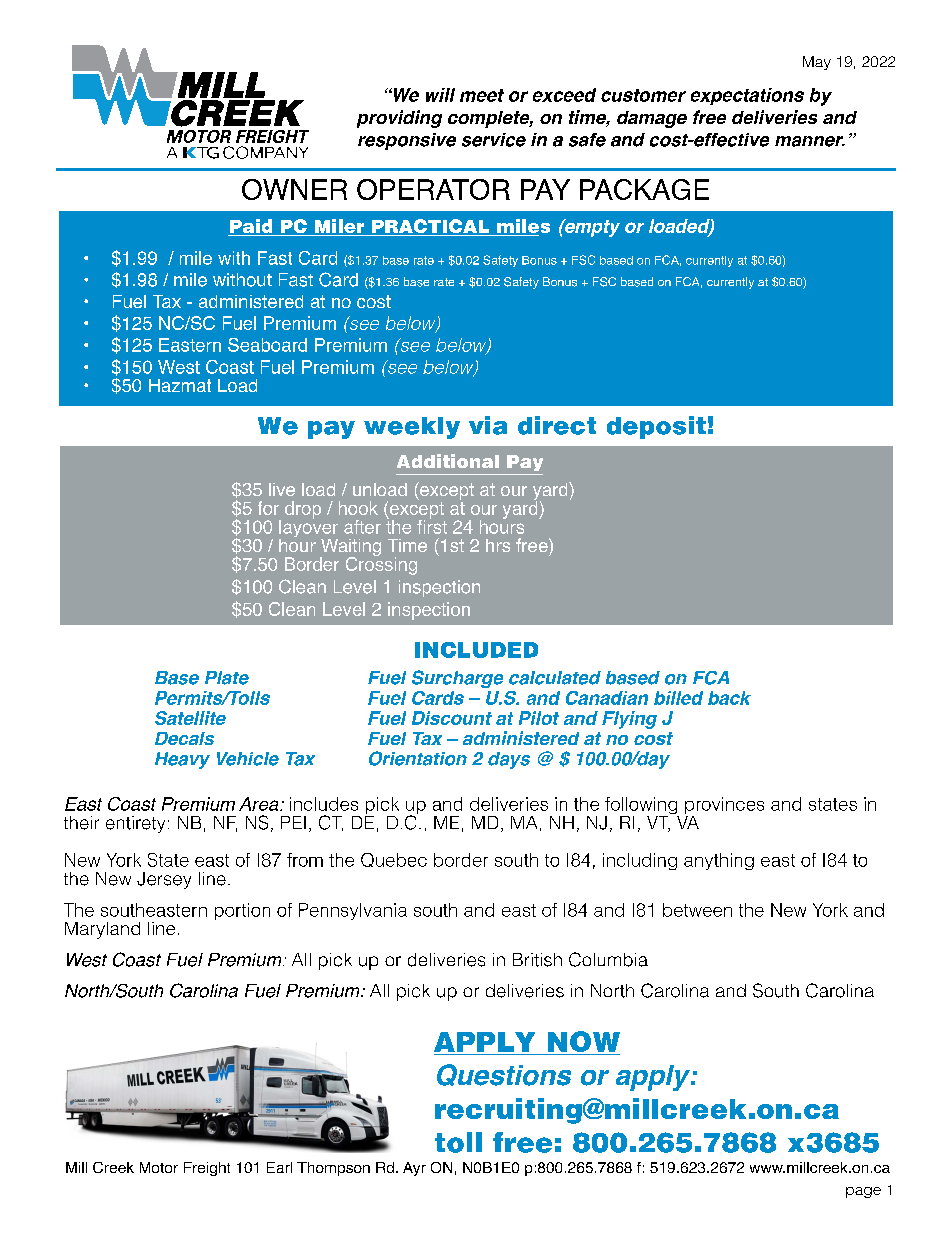 This image has height=1233, width=952. Describe the element at coordinates (482, 95) in the image. I see `meet` at that location.
